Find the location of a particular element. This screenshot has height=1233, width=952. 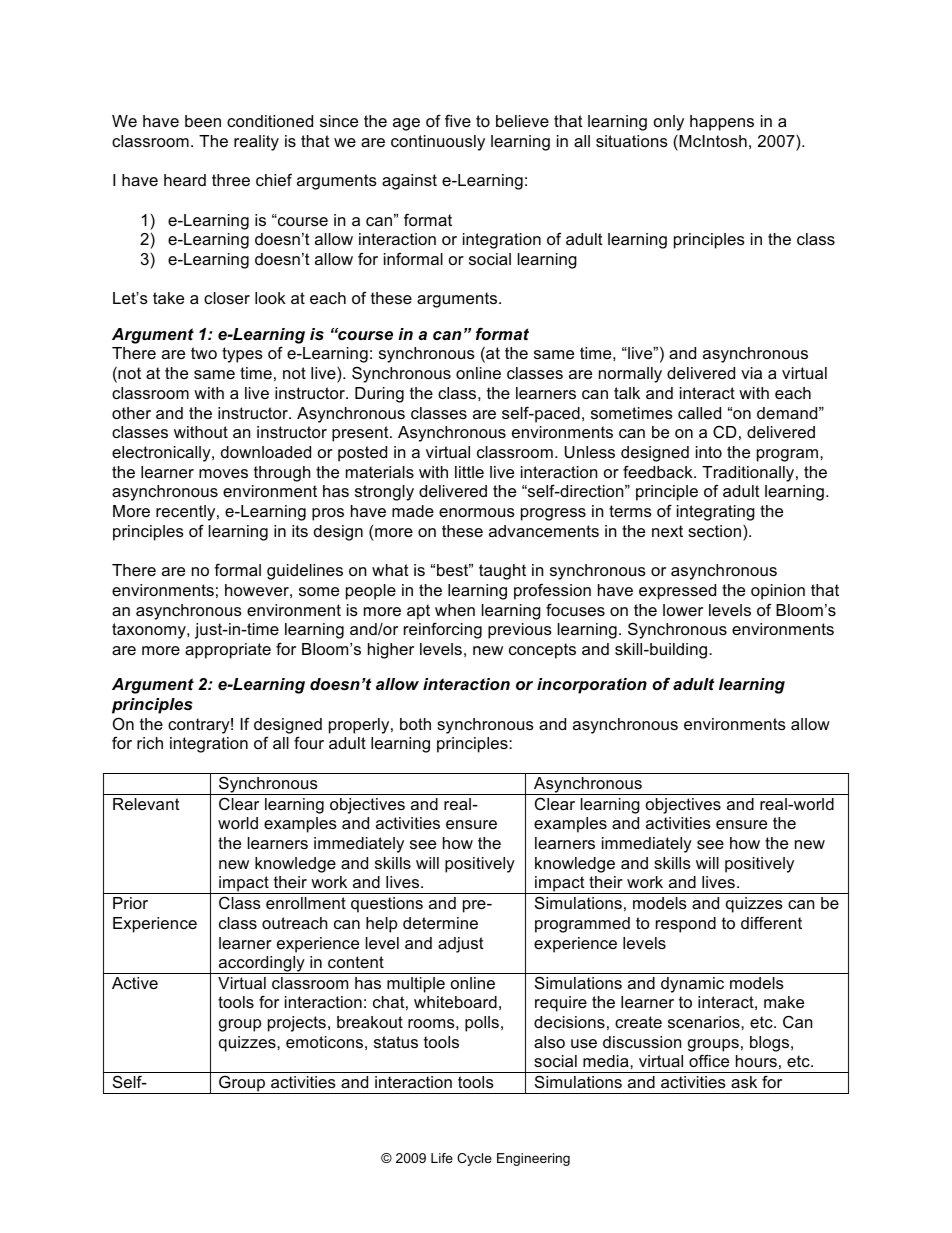

projects is located at coordinates (297, 1024).
